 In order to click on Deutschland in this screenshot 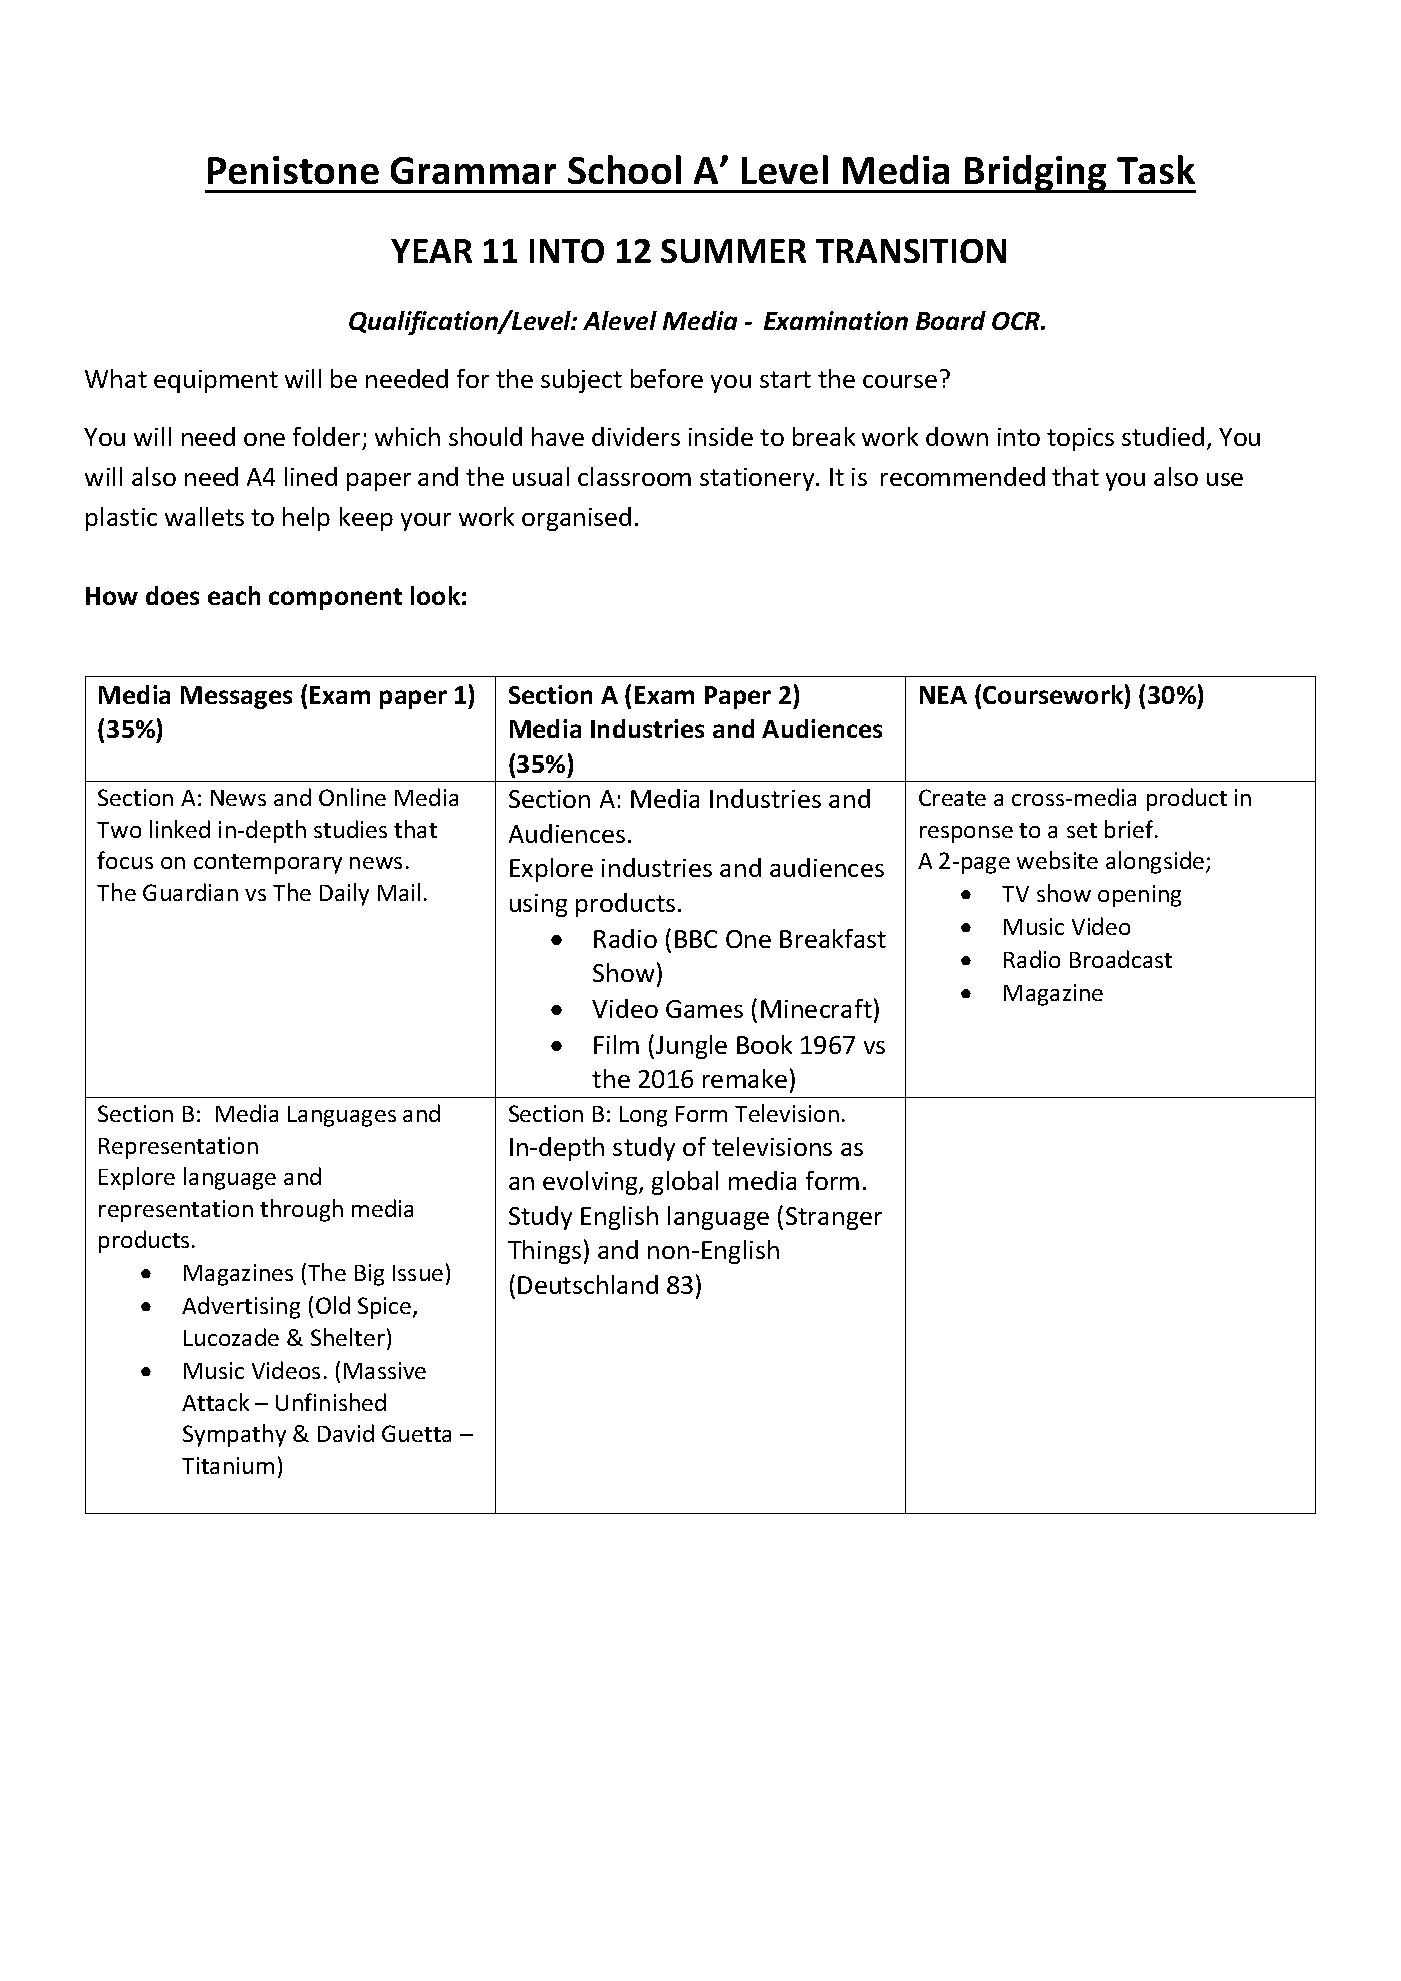, I will do `click(588, 1284)`.
